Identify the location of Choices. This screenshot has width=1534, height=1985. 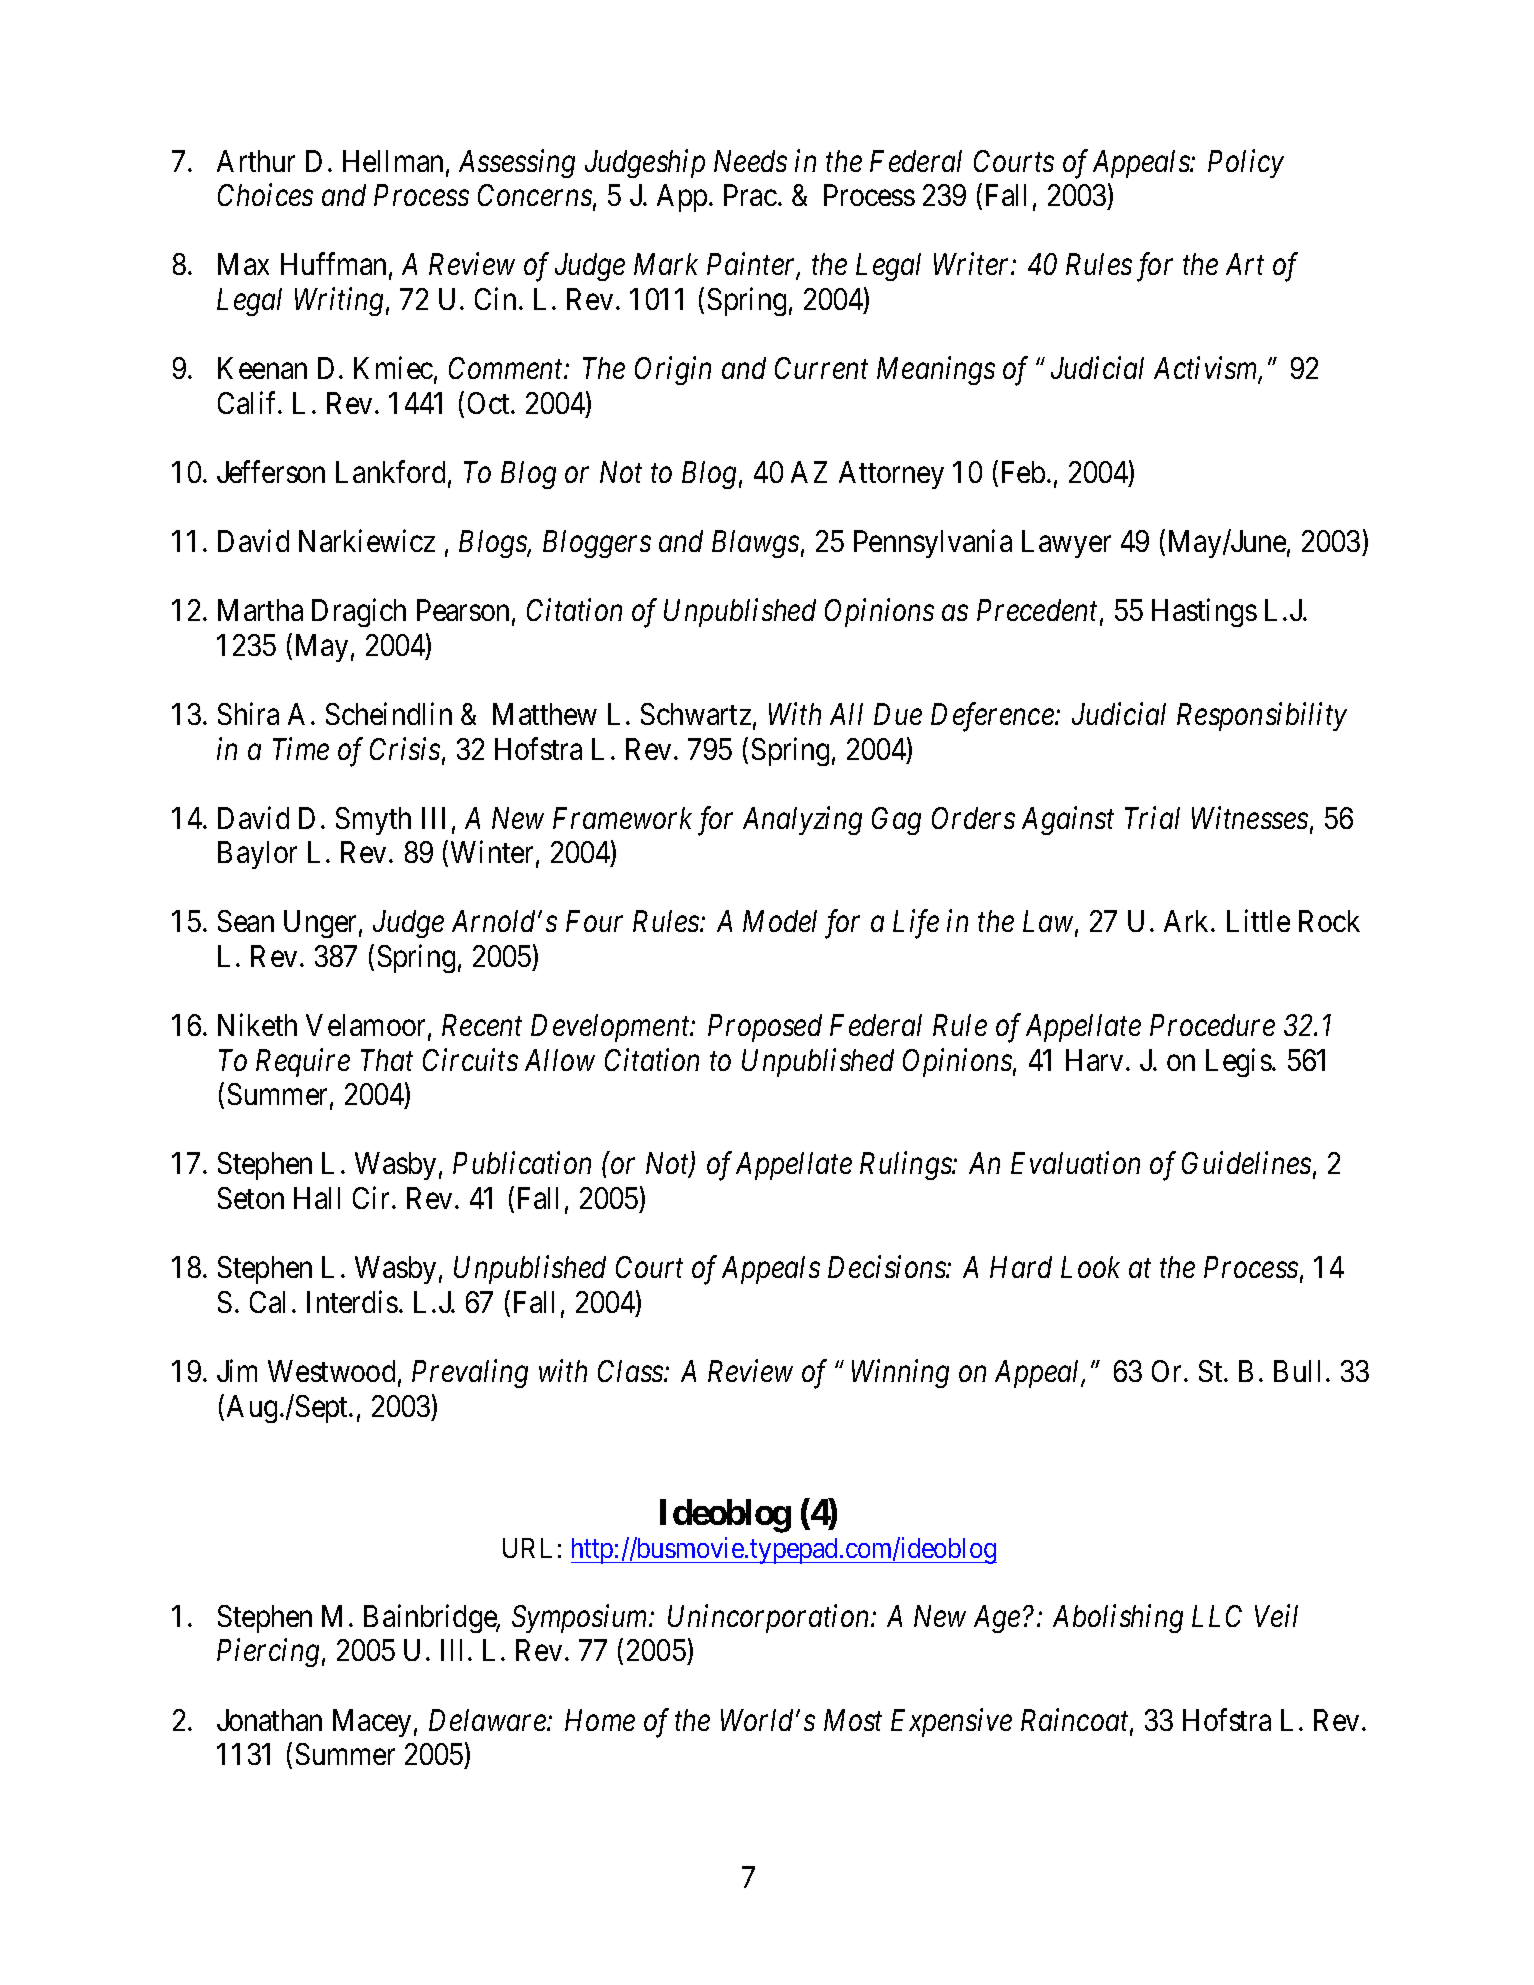
(265, 195).
